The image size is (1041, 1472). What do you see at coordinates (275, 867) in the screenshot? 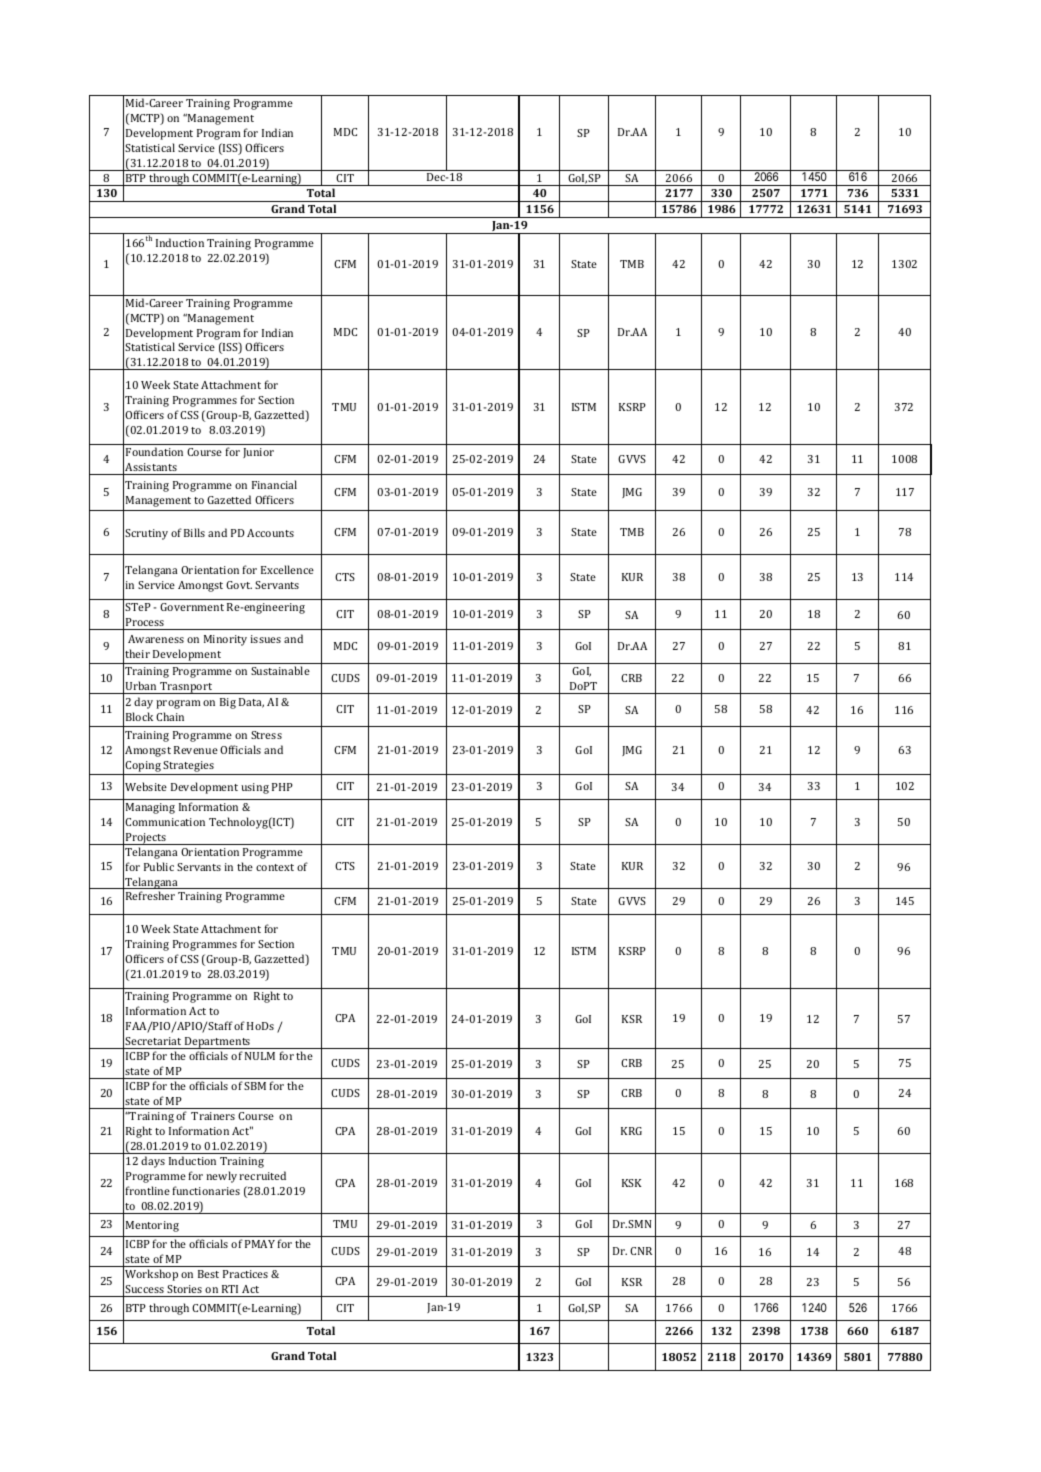
I see `context` at bounding box center [275, 867].
